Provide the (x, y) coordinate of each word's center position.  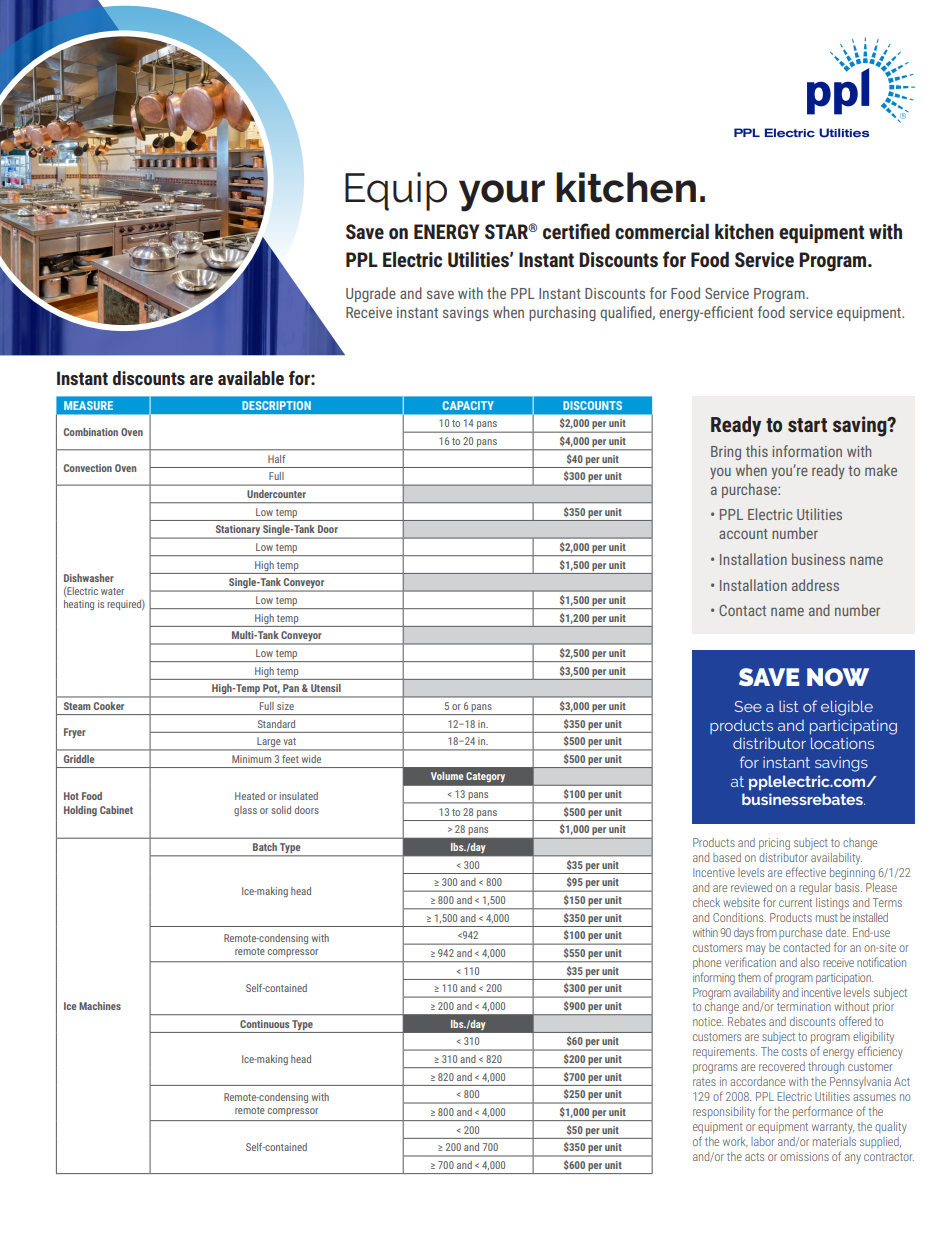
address (815, 585)
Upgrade (371, 294)
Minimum (251, 759)
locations (842, 743)
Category (485, 777)
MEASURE (88, 405)
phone (707, 964)
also (809, 962)
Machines (100, 1006)
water (112, 591)
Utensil (326, 688)
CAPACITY (468, 405)
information (807, 451)
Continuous (264, 1024)
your (502, 196)
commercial (662, 231)
